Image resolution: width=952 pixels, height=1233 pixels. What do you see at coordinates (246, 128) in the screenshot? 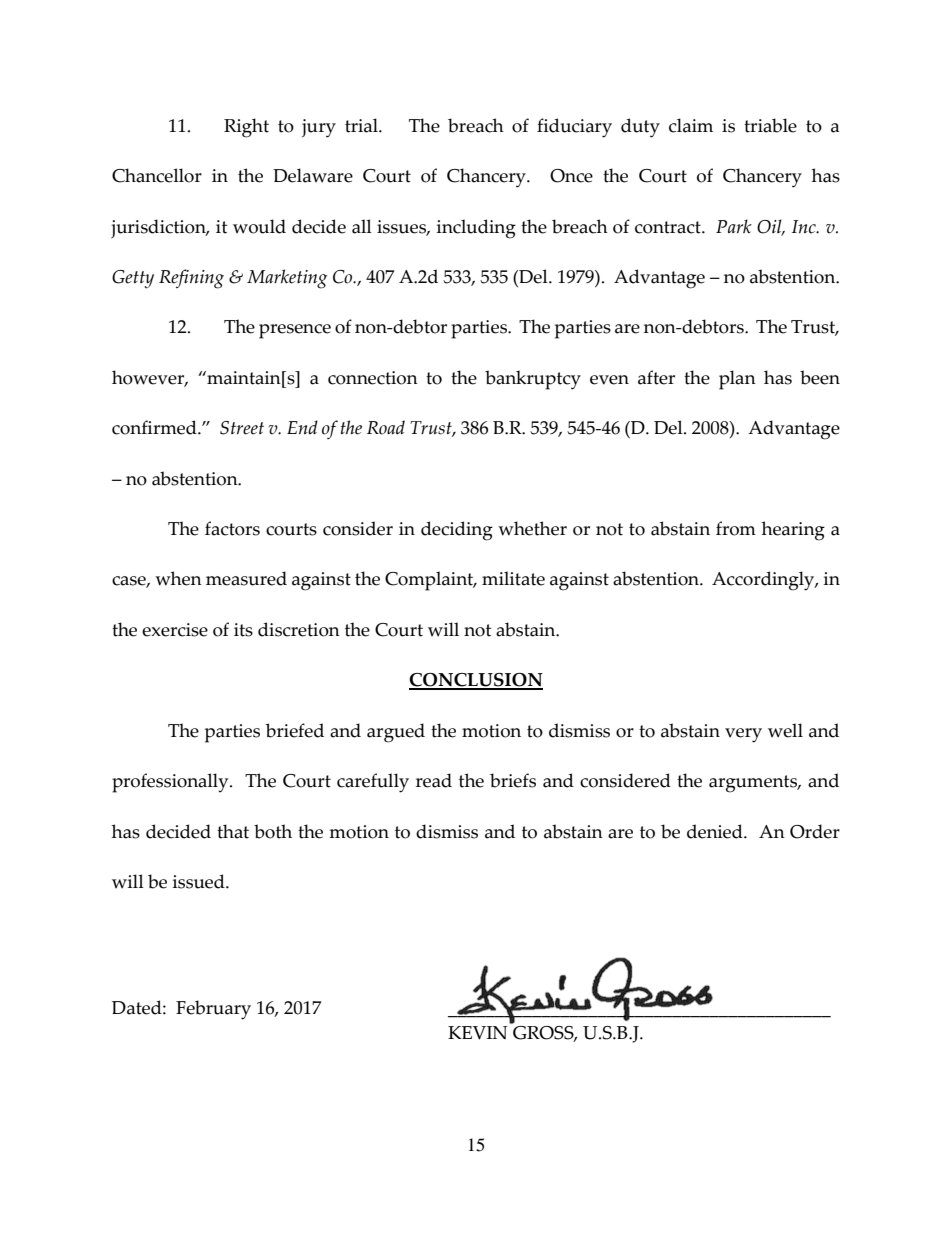
I see `Right` at bounding box center [246, 128].
